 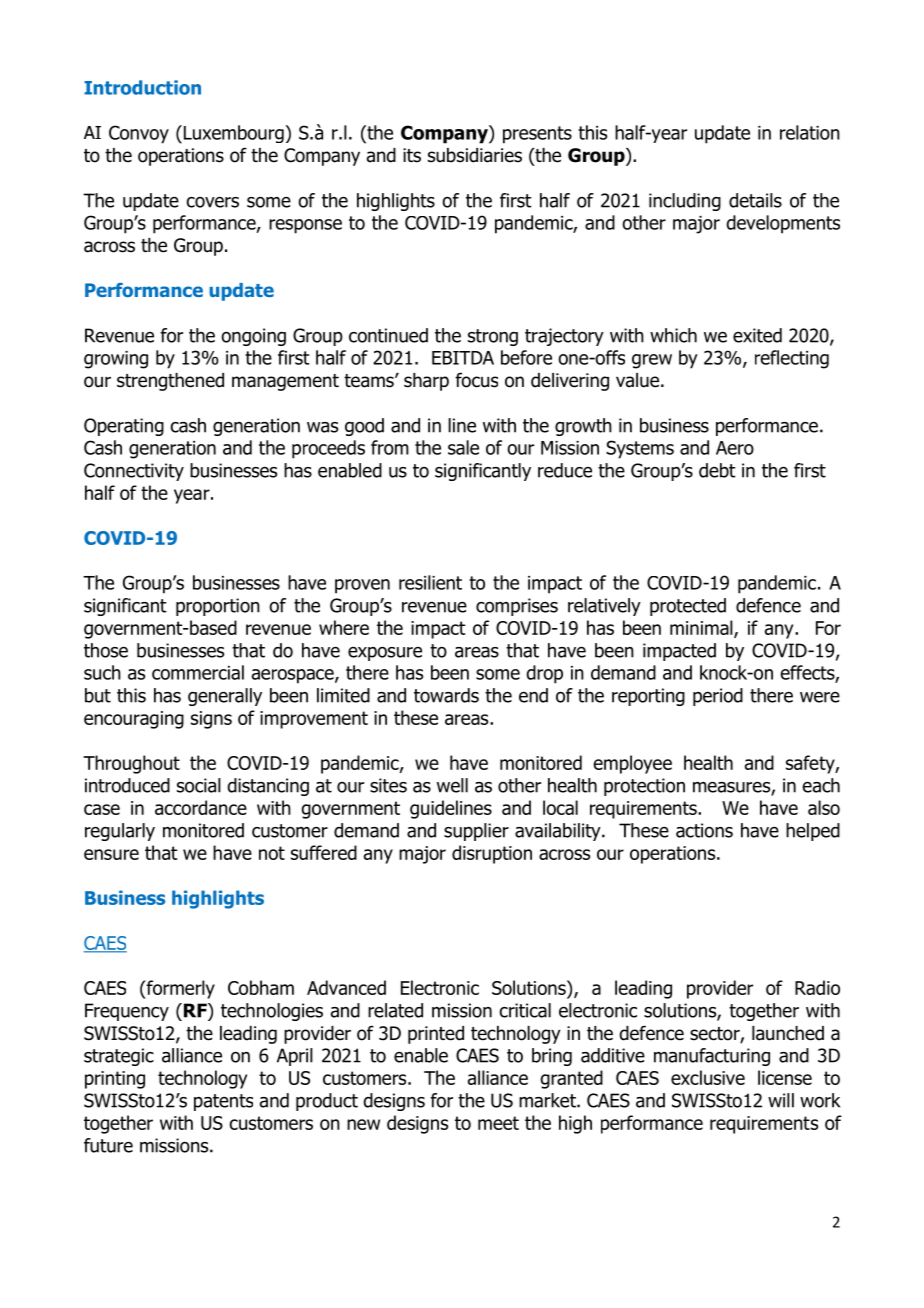 What do you see at coordinates (430, 582) in the image?
I see `resilient` at bounding box center [430, 582].
